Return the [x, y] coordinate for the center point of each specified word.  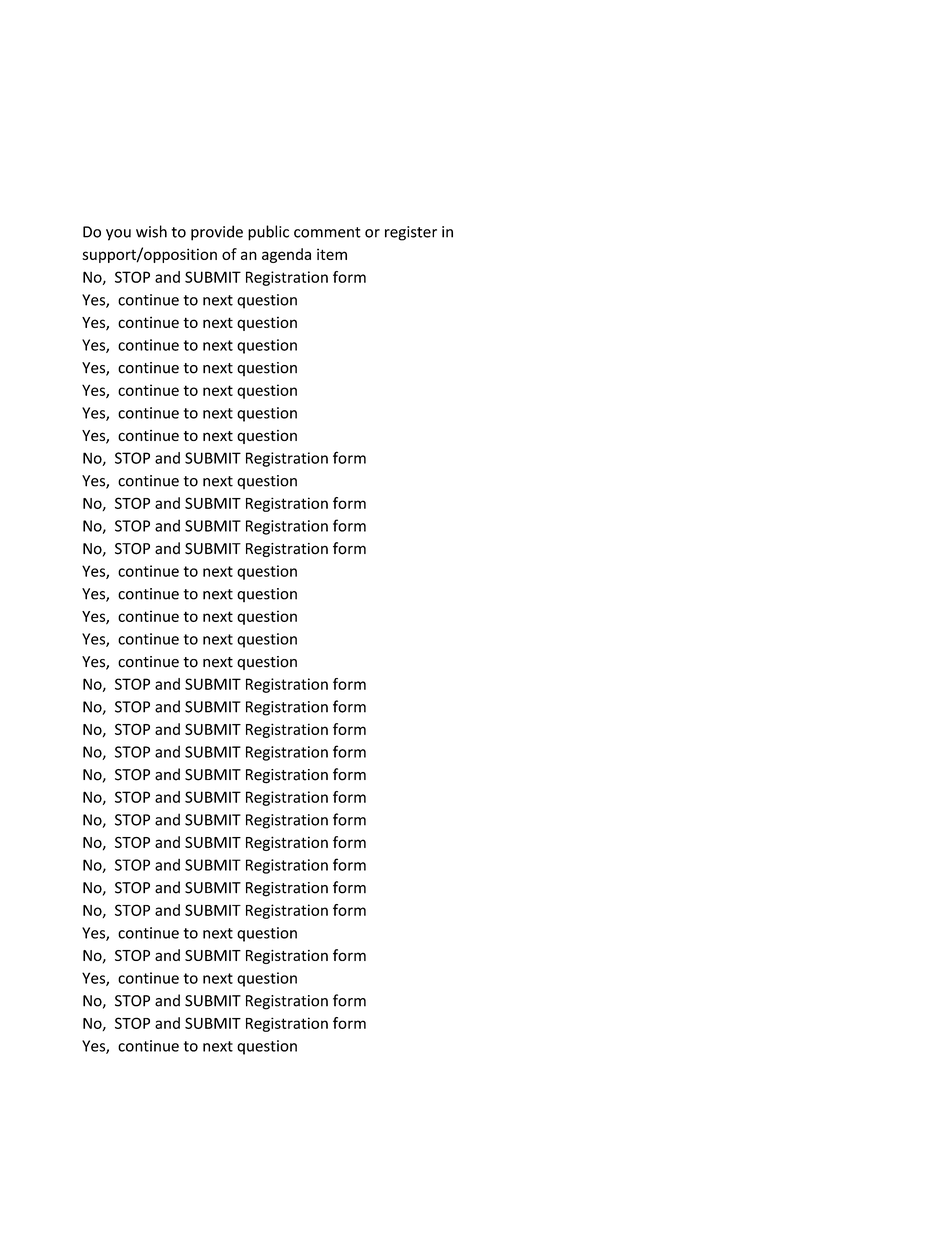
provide [217, 233]
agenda [286, 255]
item [332, 254]
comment [327, 232]
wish [151, 231]
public [268, 233]
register [411, 233]
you [118, 235]
